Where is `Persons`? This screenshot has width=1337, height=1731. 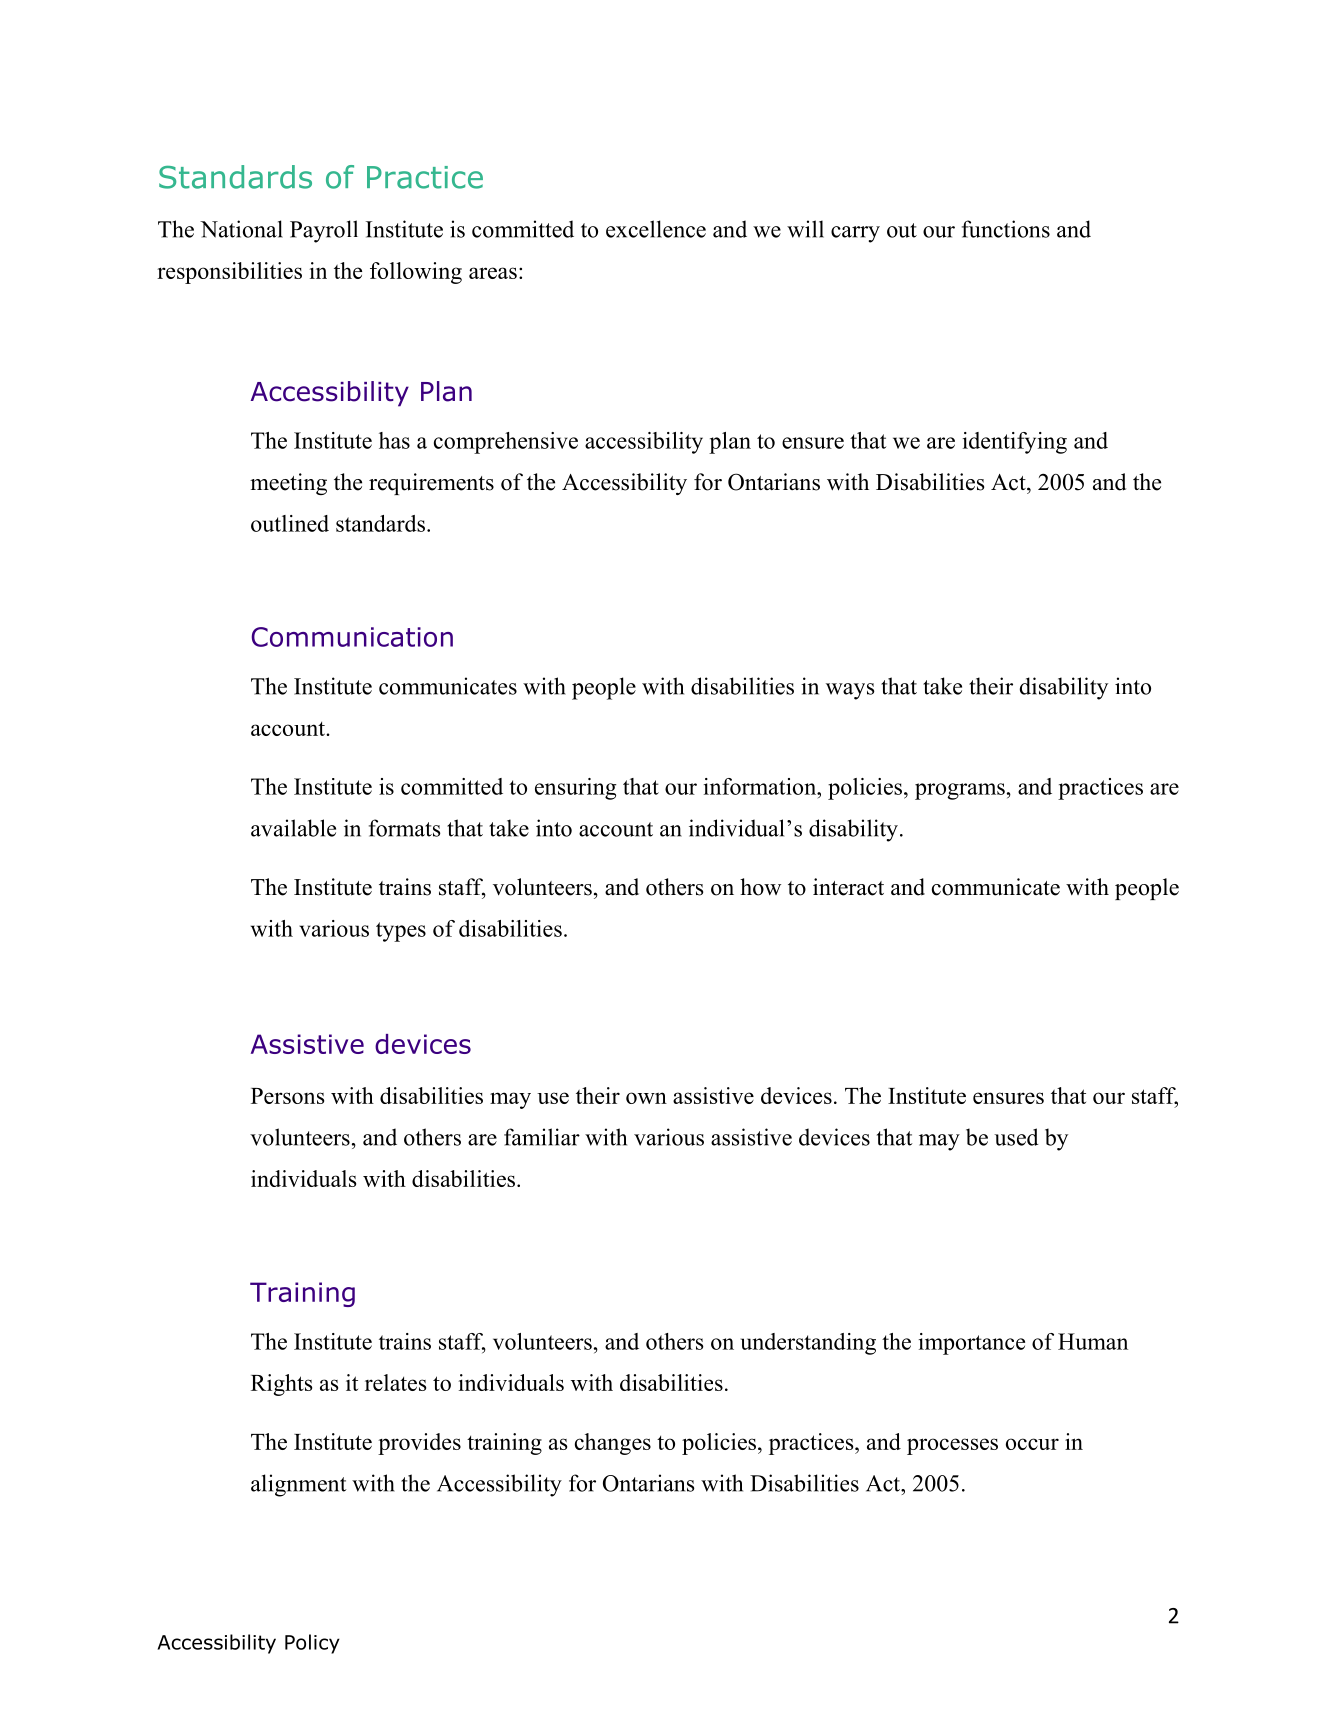
Persons is located at coordinates (287, 1096).
